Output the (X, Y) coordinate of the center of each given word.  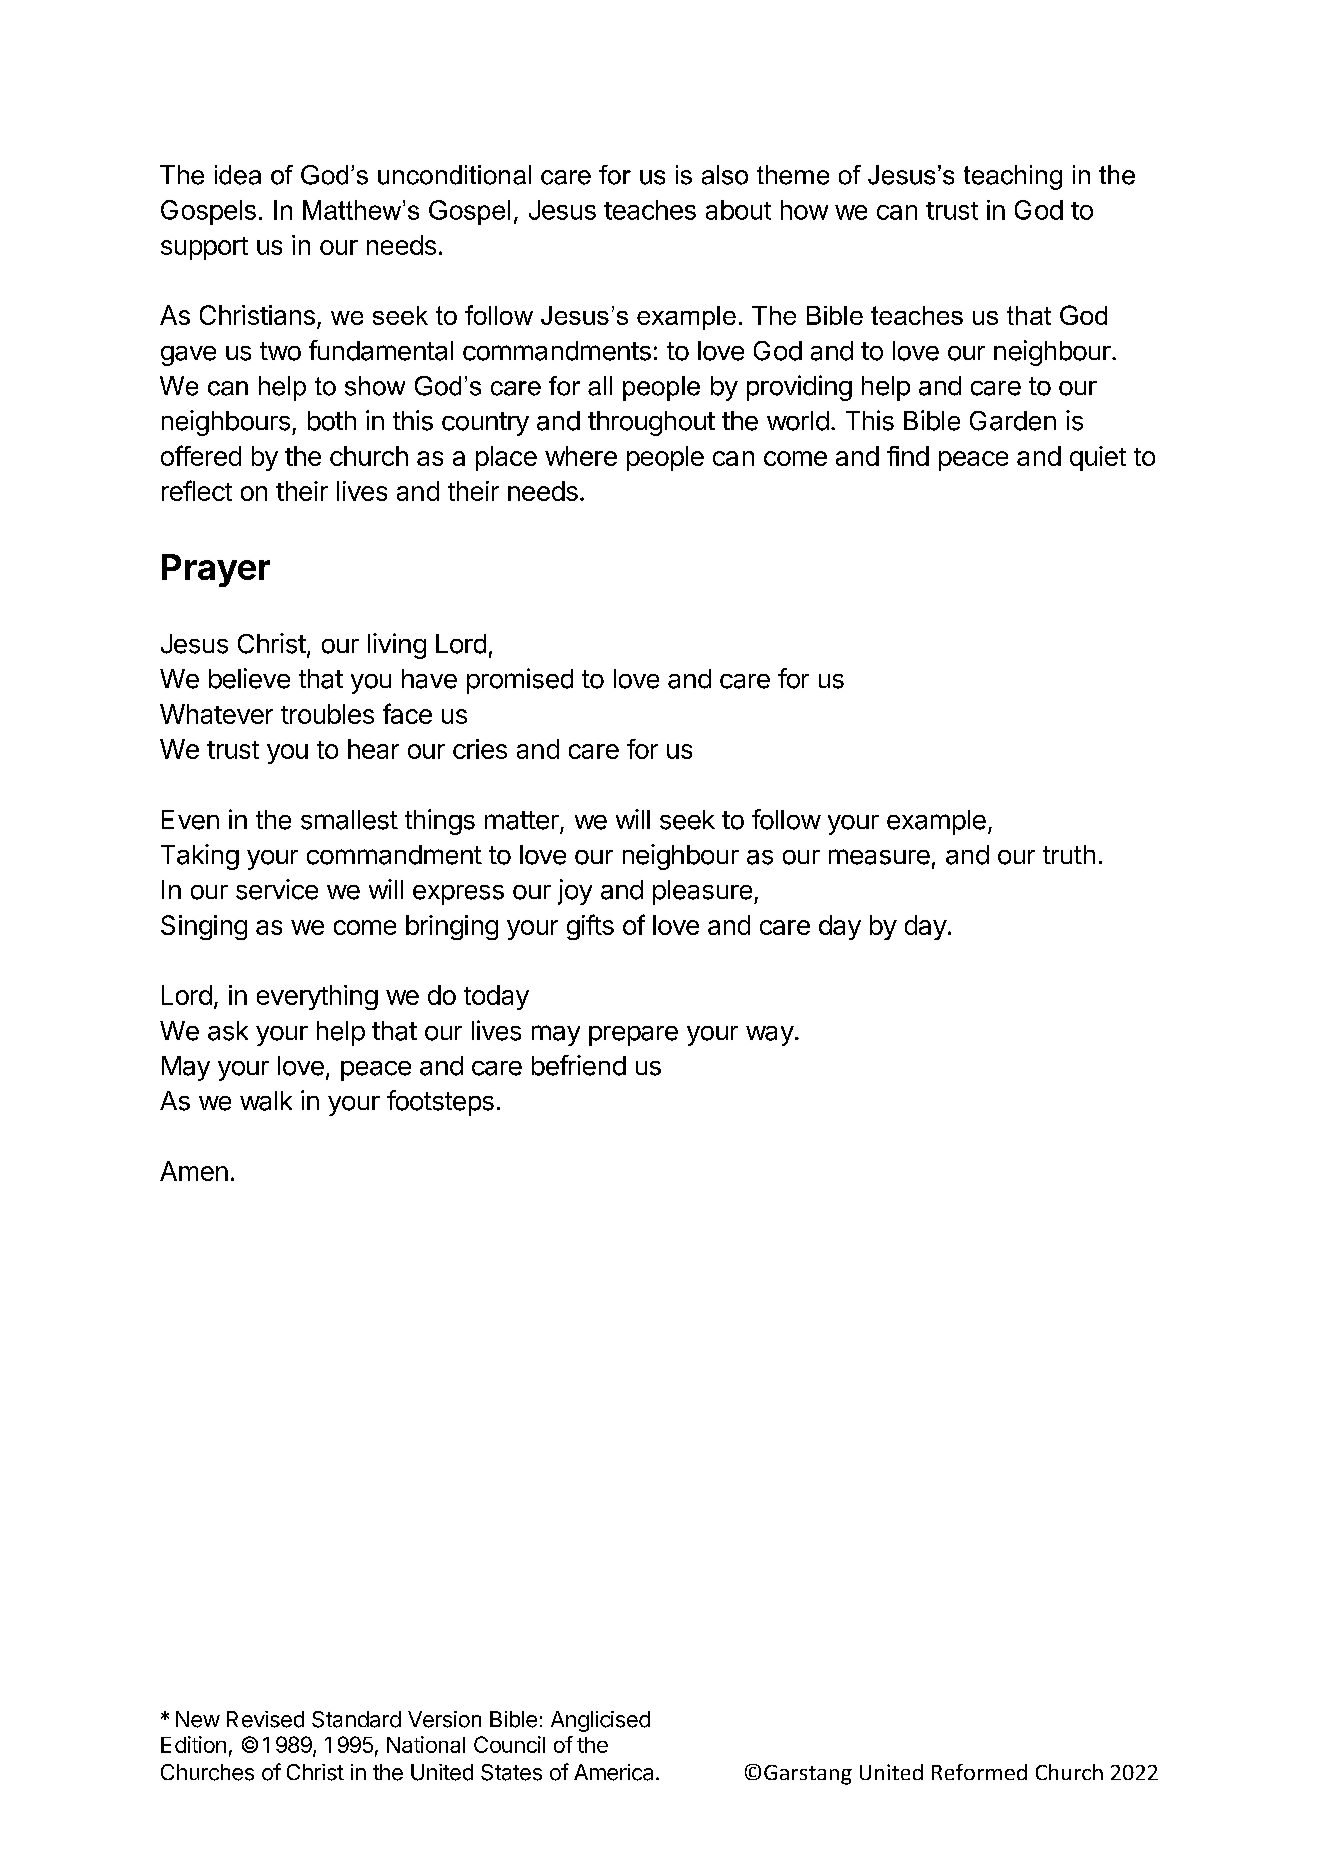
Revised (265, 1719)
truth (1069, 854)
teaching (1013, 177)
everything (317, 997)
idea (238, 175)
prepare (633, 1036)
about (738, 210)
